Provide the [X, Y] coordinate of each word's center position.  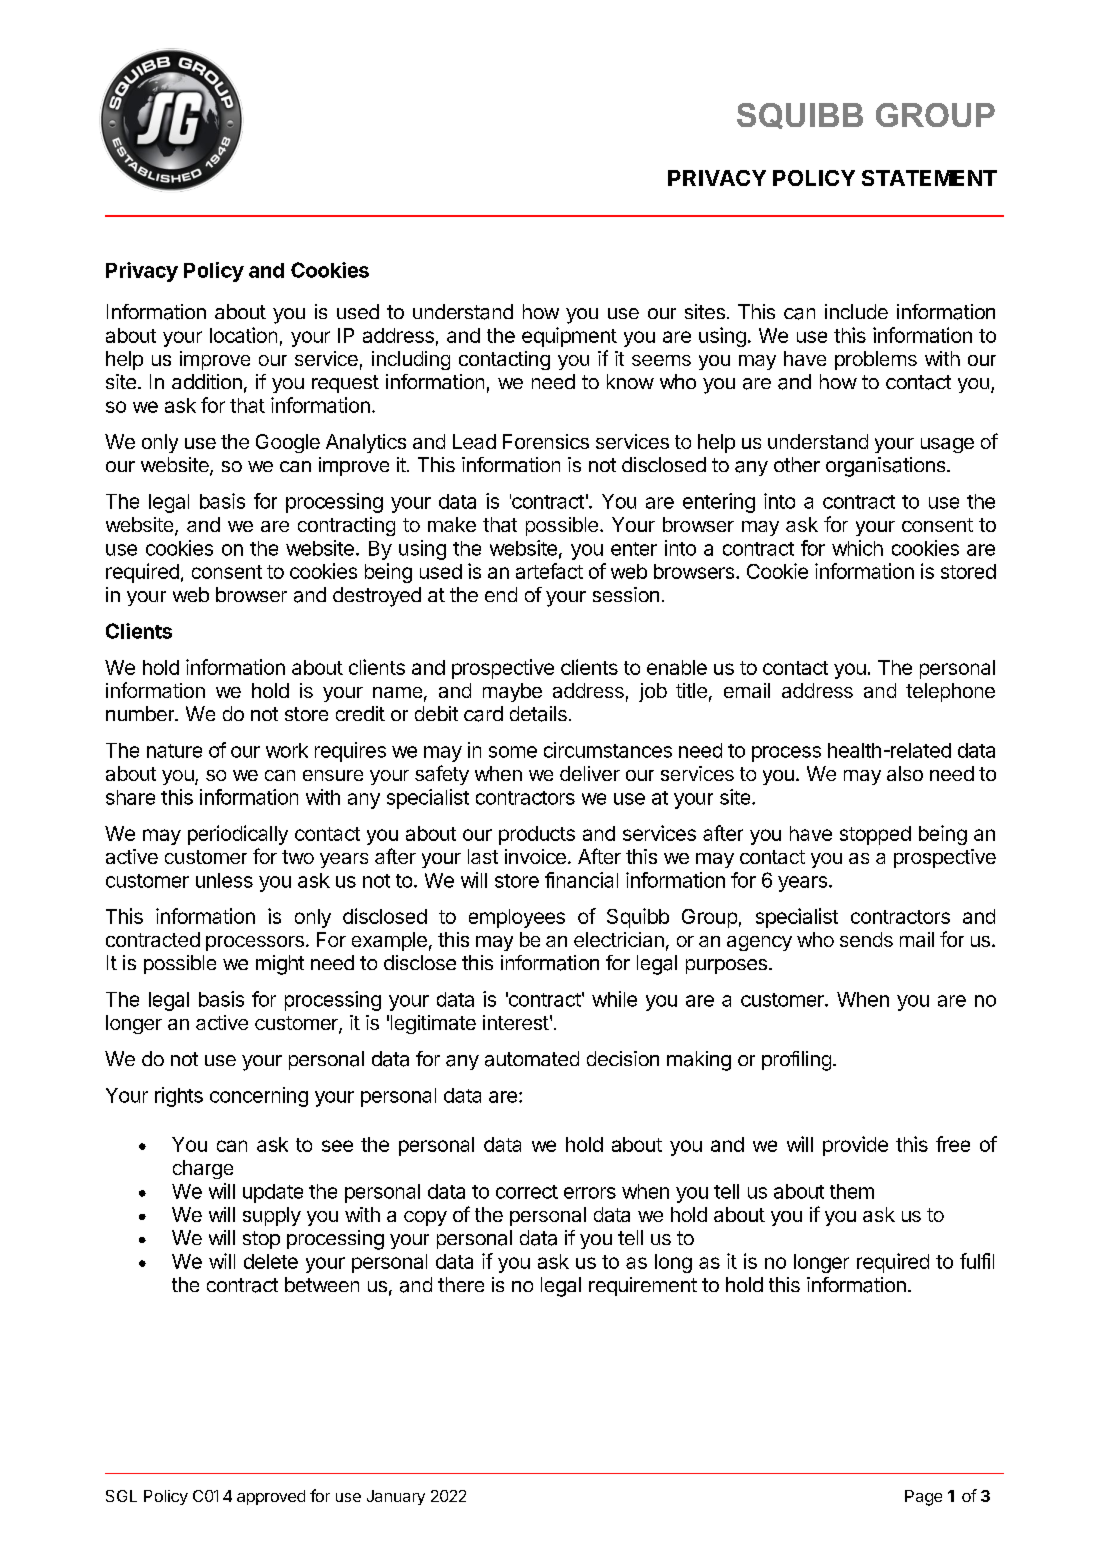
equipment [569, 337]
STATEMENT [929, 178]
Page [923, 1498]
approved [271, 1497]
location [243, 335]
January [396, 1497]
